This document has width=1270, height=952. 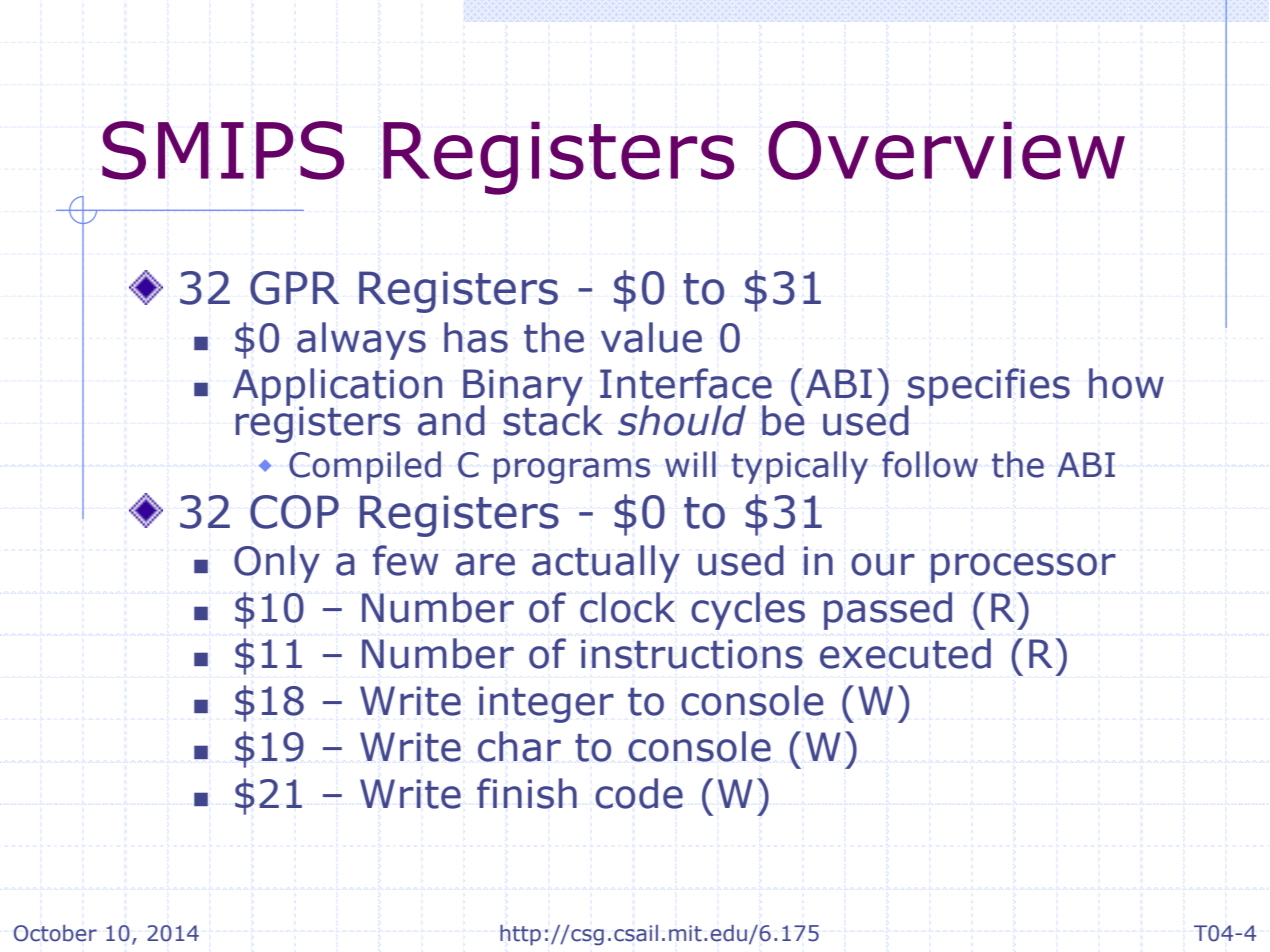 What do you see at coordinates (930, 464) in the document?
I see `follow` at bounding box center [930, 464].
